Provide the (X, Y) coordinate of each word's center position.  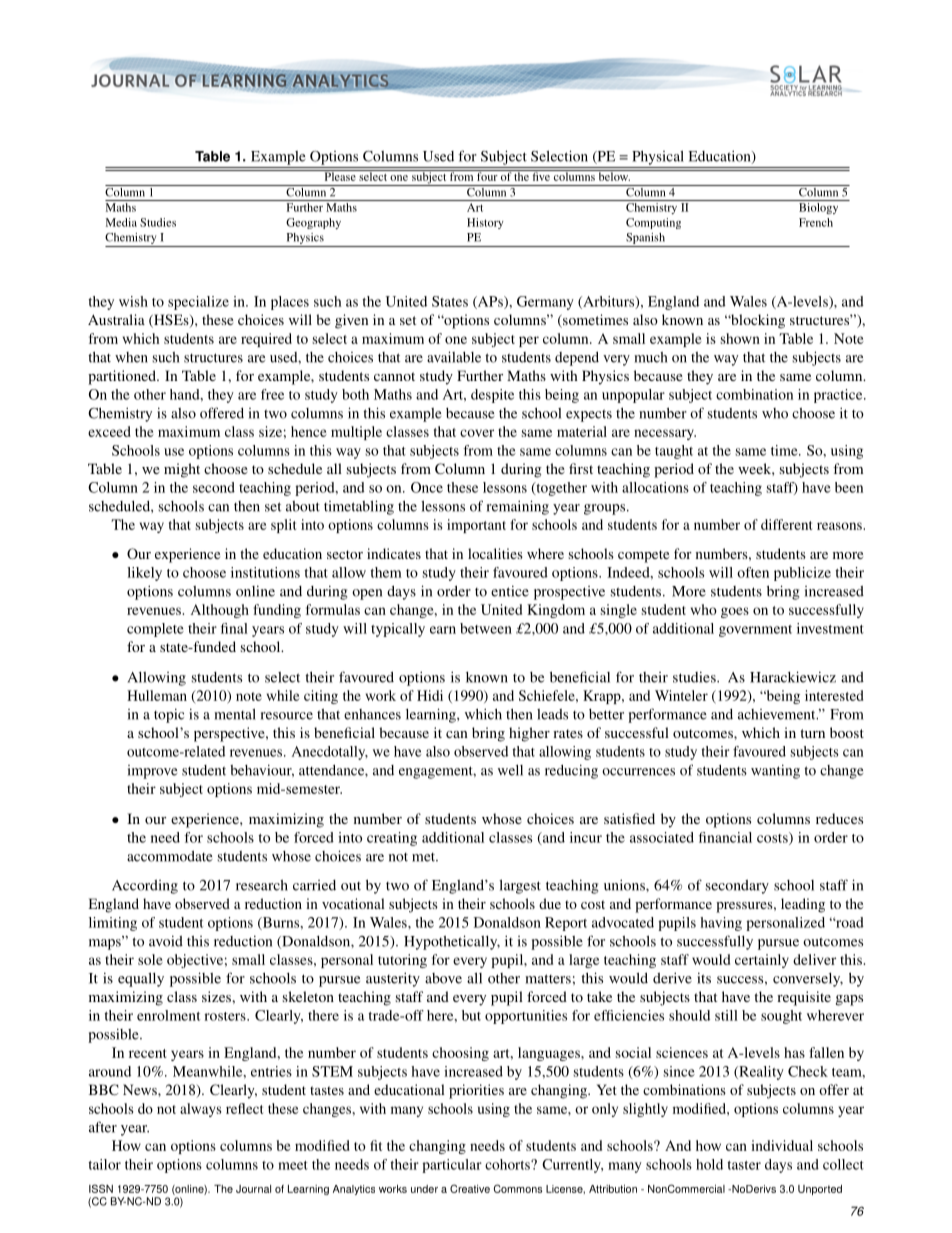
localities (495, 553)
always (200, 1110)
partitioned (123, 377)
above (443, 978)
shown (740, 338)
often (753, 572)
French (816, 222)
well (510, 770)
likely (144, 574)
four (487, 175)
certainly (762, 961)
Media (121, 222)
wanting (775, 771)
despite (492, 396)
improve (152, 772)
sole (150, 959)
